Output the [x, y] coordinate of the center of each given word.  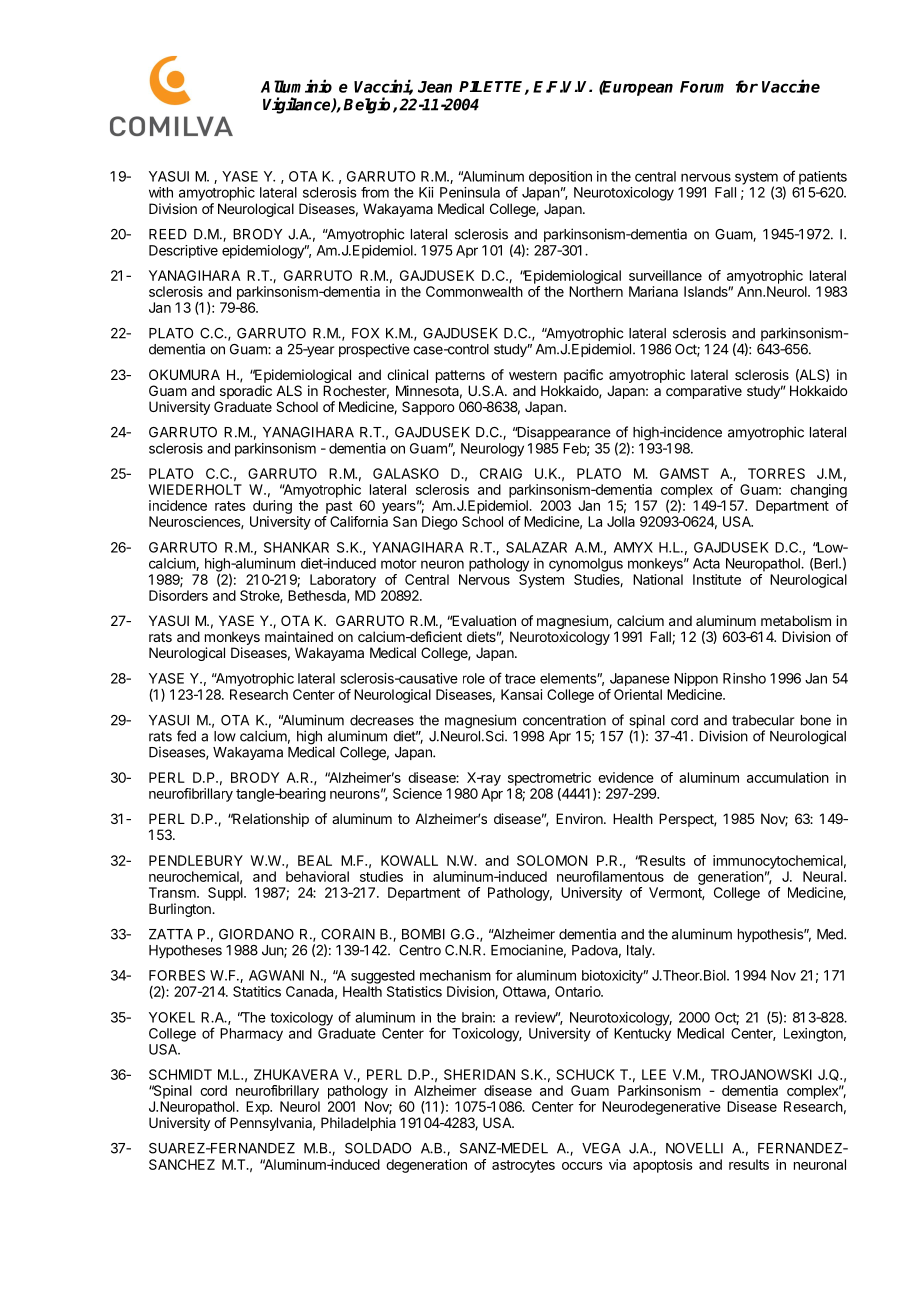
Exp [258, 1108]
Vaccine [791, 86]
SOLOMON [552, 860]
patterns [460, 376]
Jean [435, 87]
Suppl [226, 894]
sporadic [246, 392]
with [161, 192]
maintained [299, 636]
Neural [824, 876]
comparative [704, 392]
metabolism [796, 620]
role [474, 678]
